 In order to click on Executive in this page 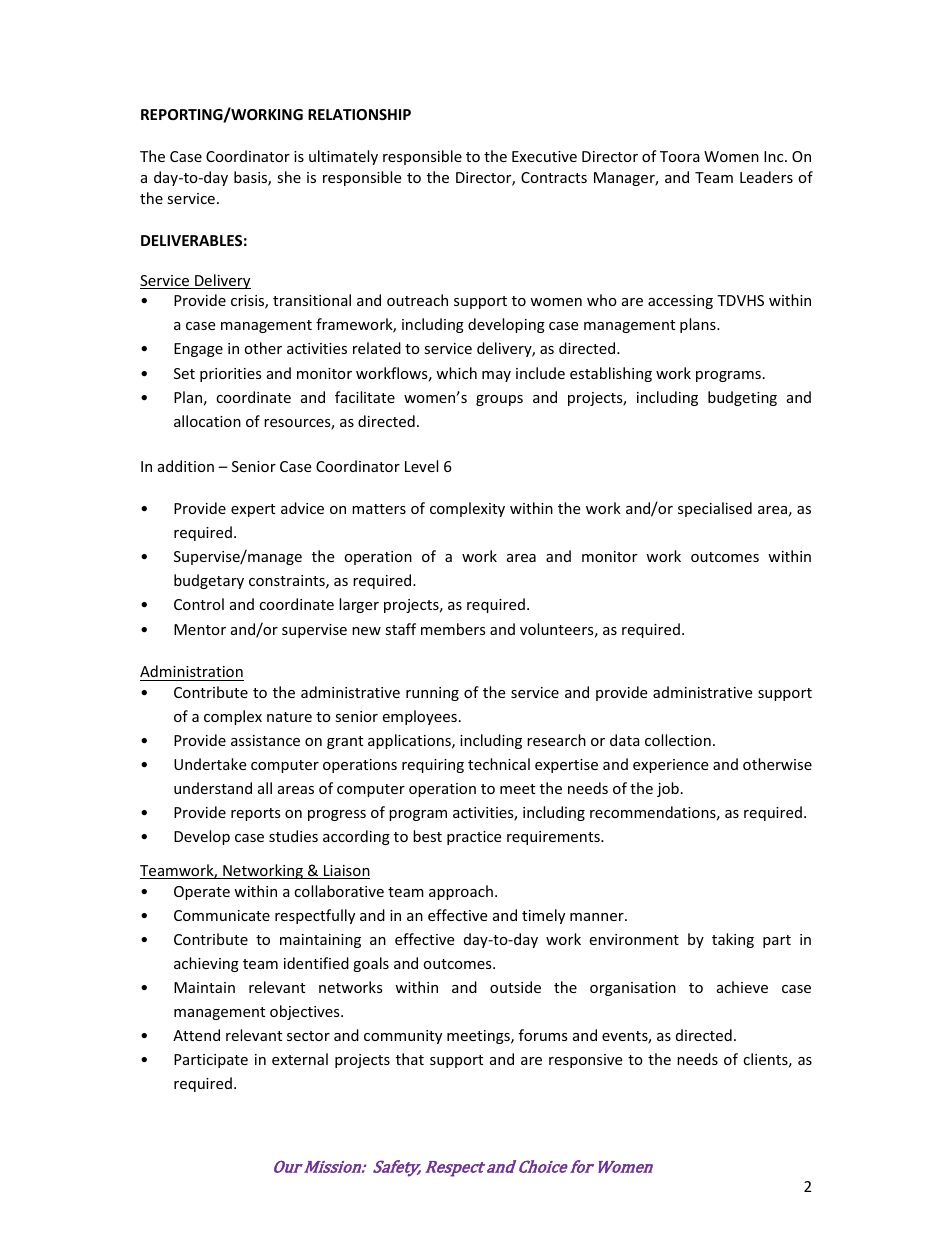, I will do `click(544, 156)`.
